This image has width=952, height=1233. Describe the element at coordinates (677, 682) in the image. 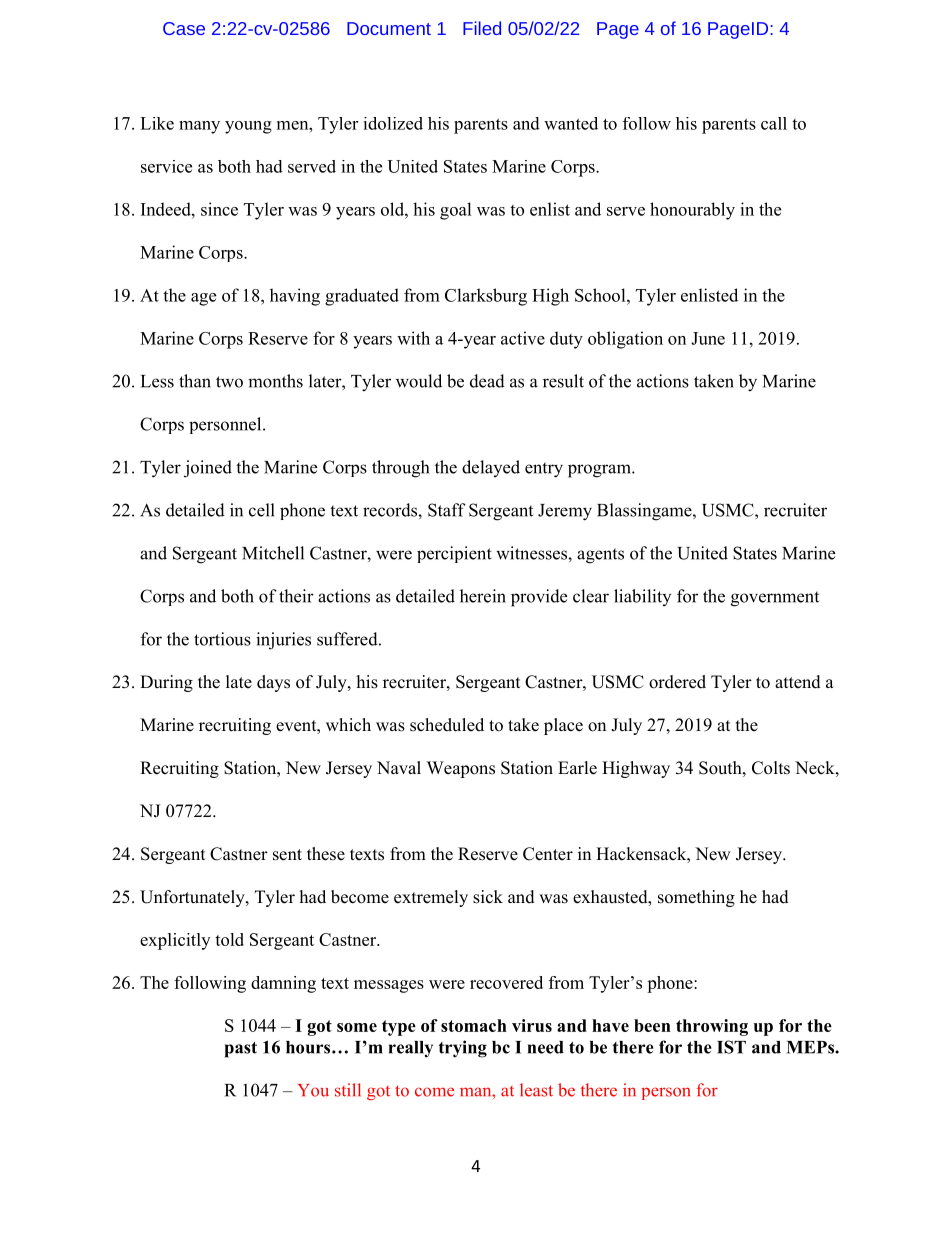

I see `ordered` at that location.
